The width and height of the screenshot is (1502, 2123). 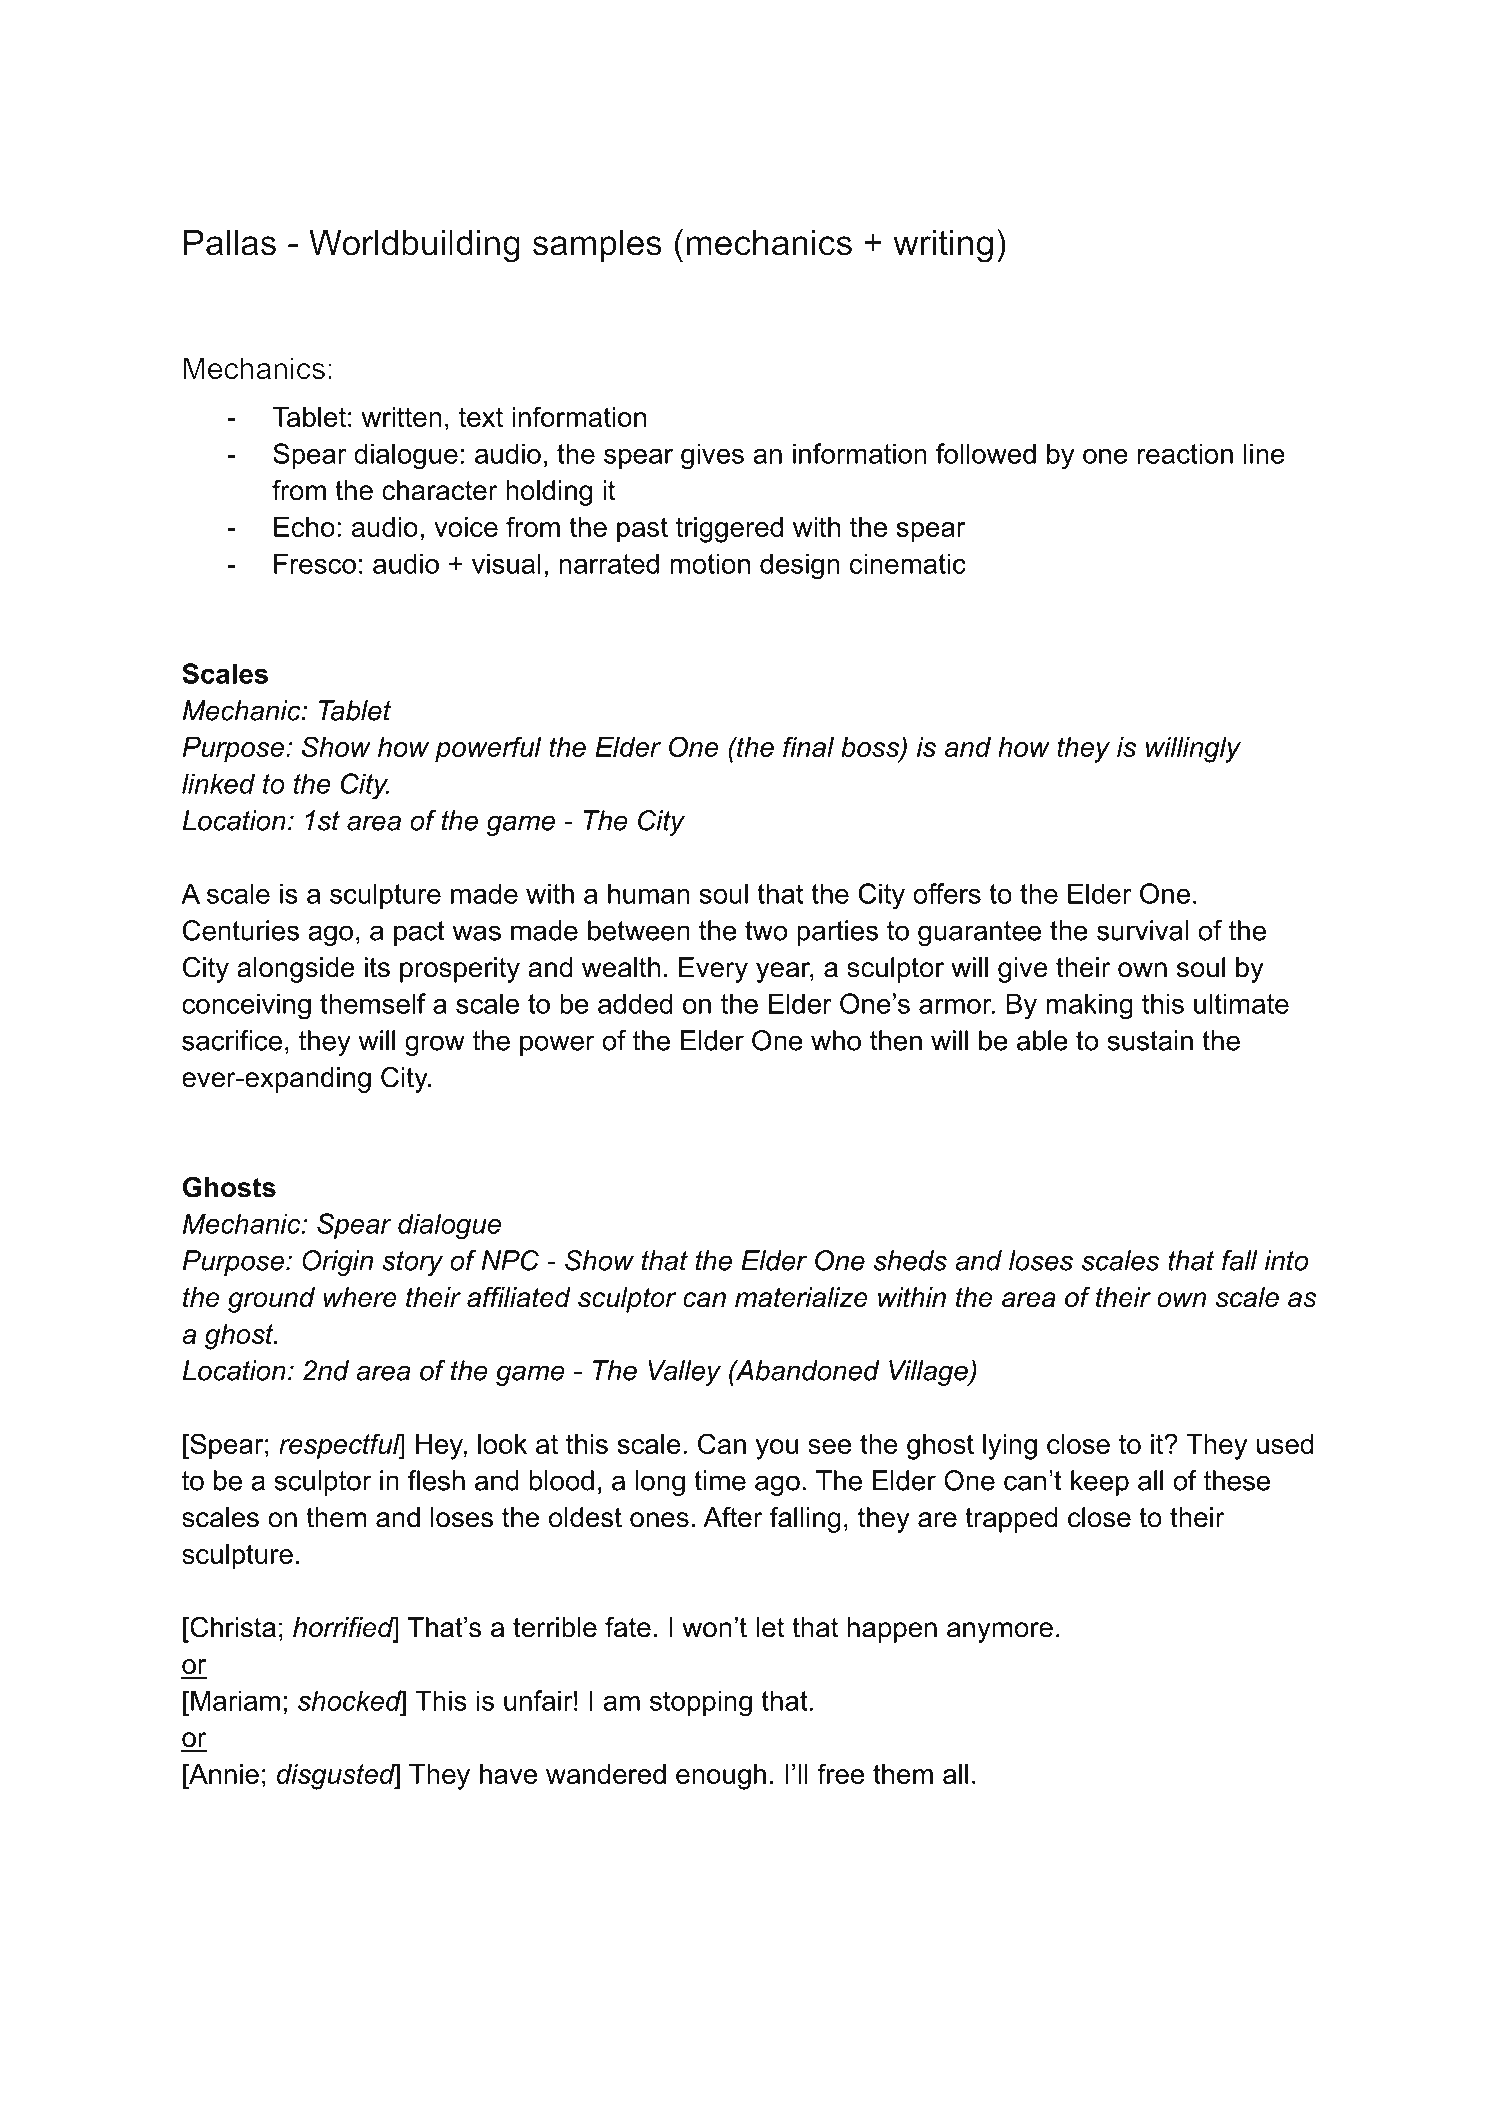 I want to click on reaction, so click(x=1185, y=453).
